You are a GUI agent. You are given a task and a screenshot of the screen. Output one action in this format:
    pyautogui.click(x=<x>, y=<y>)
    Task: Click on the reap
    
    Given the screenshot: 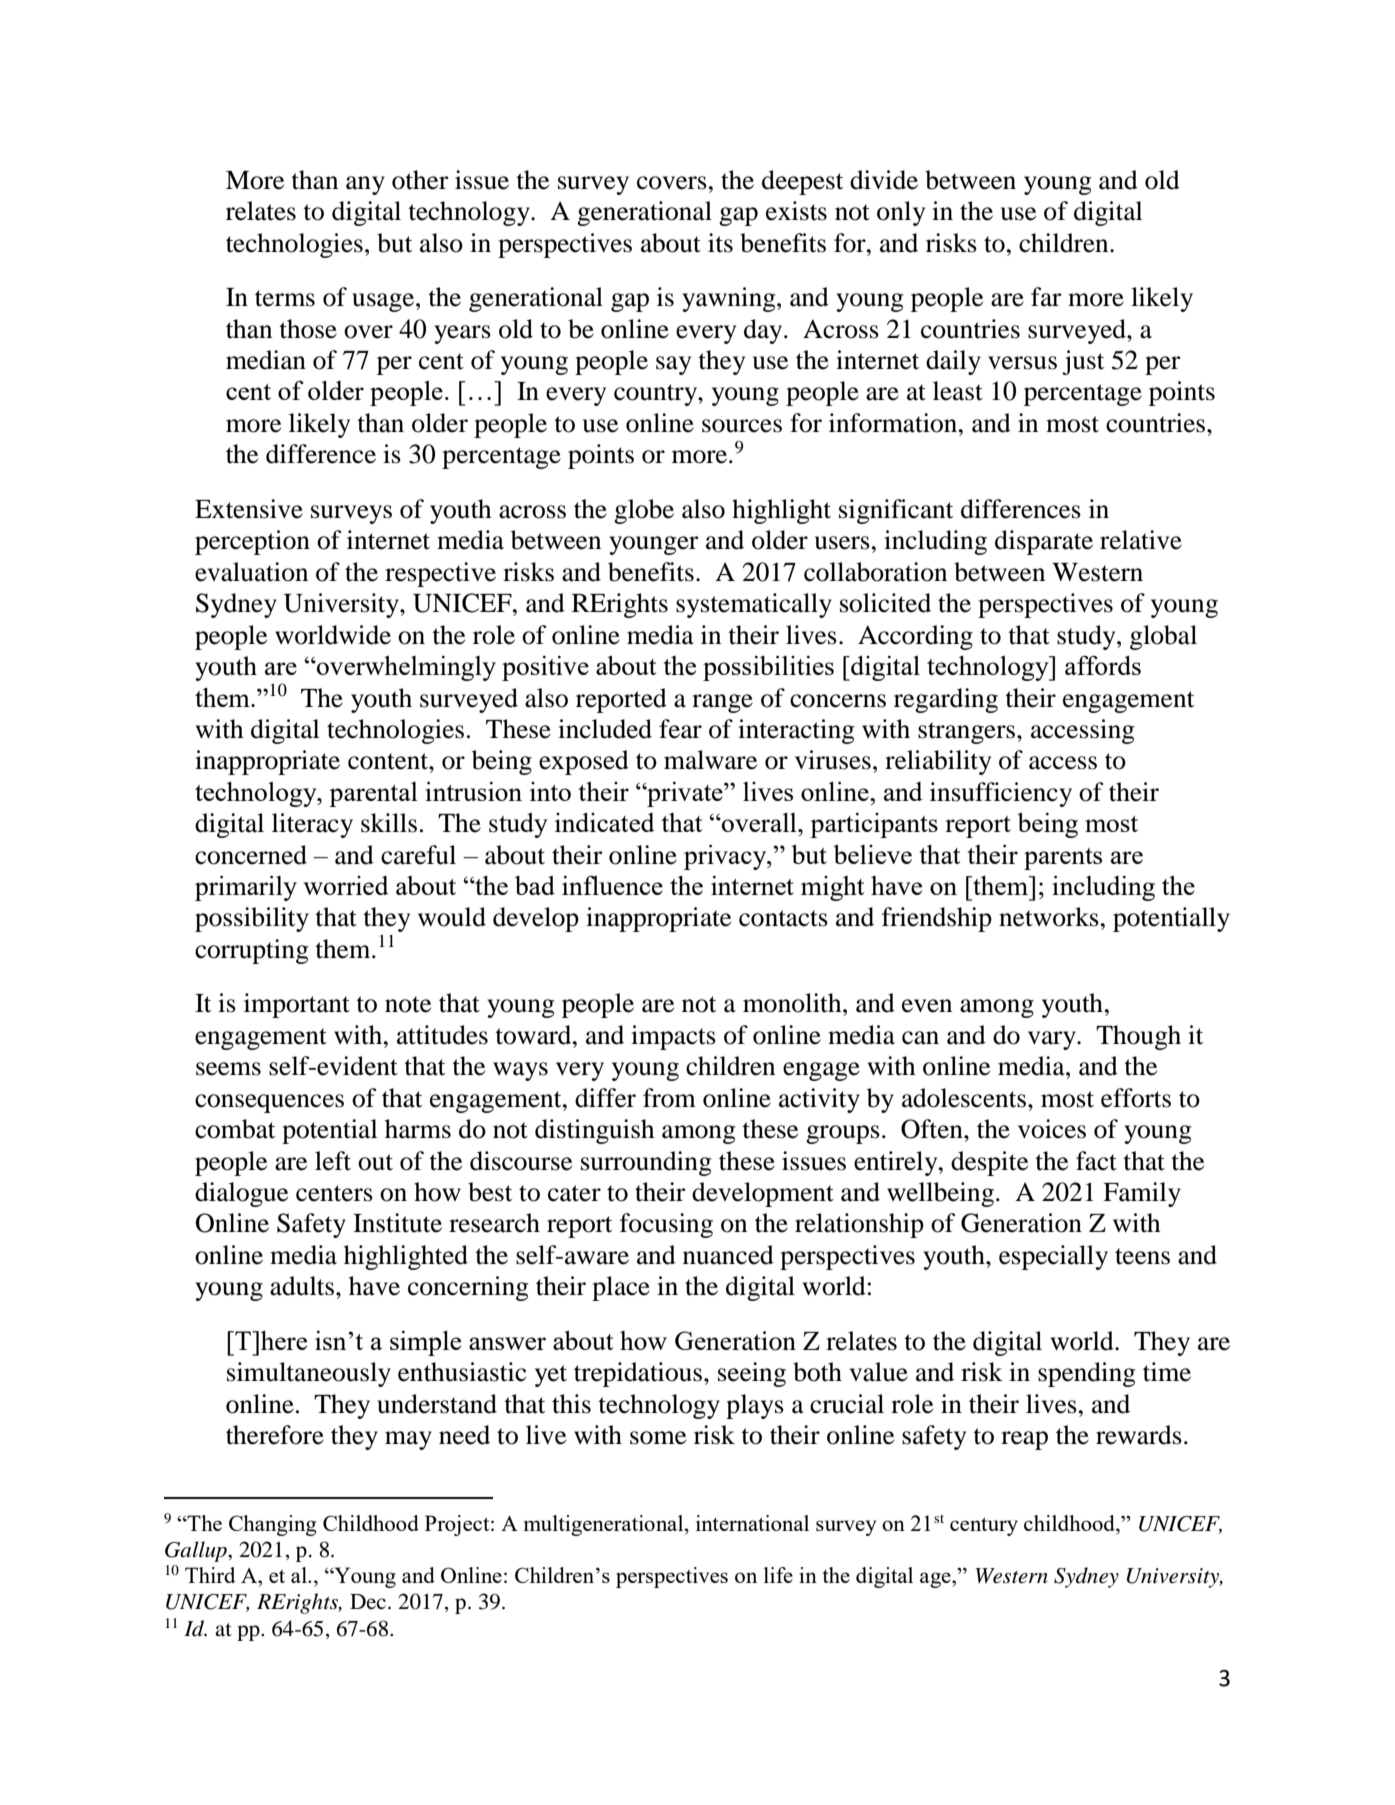 What is the action you would take?
    pyautogui.click(x=1024, y=1440)
